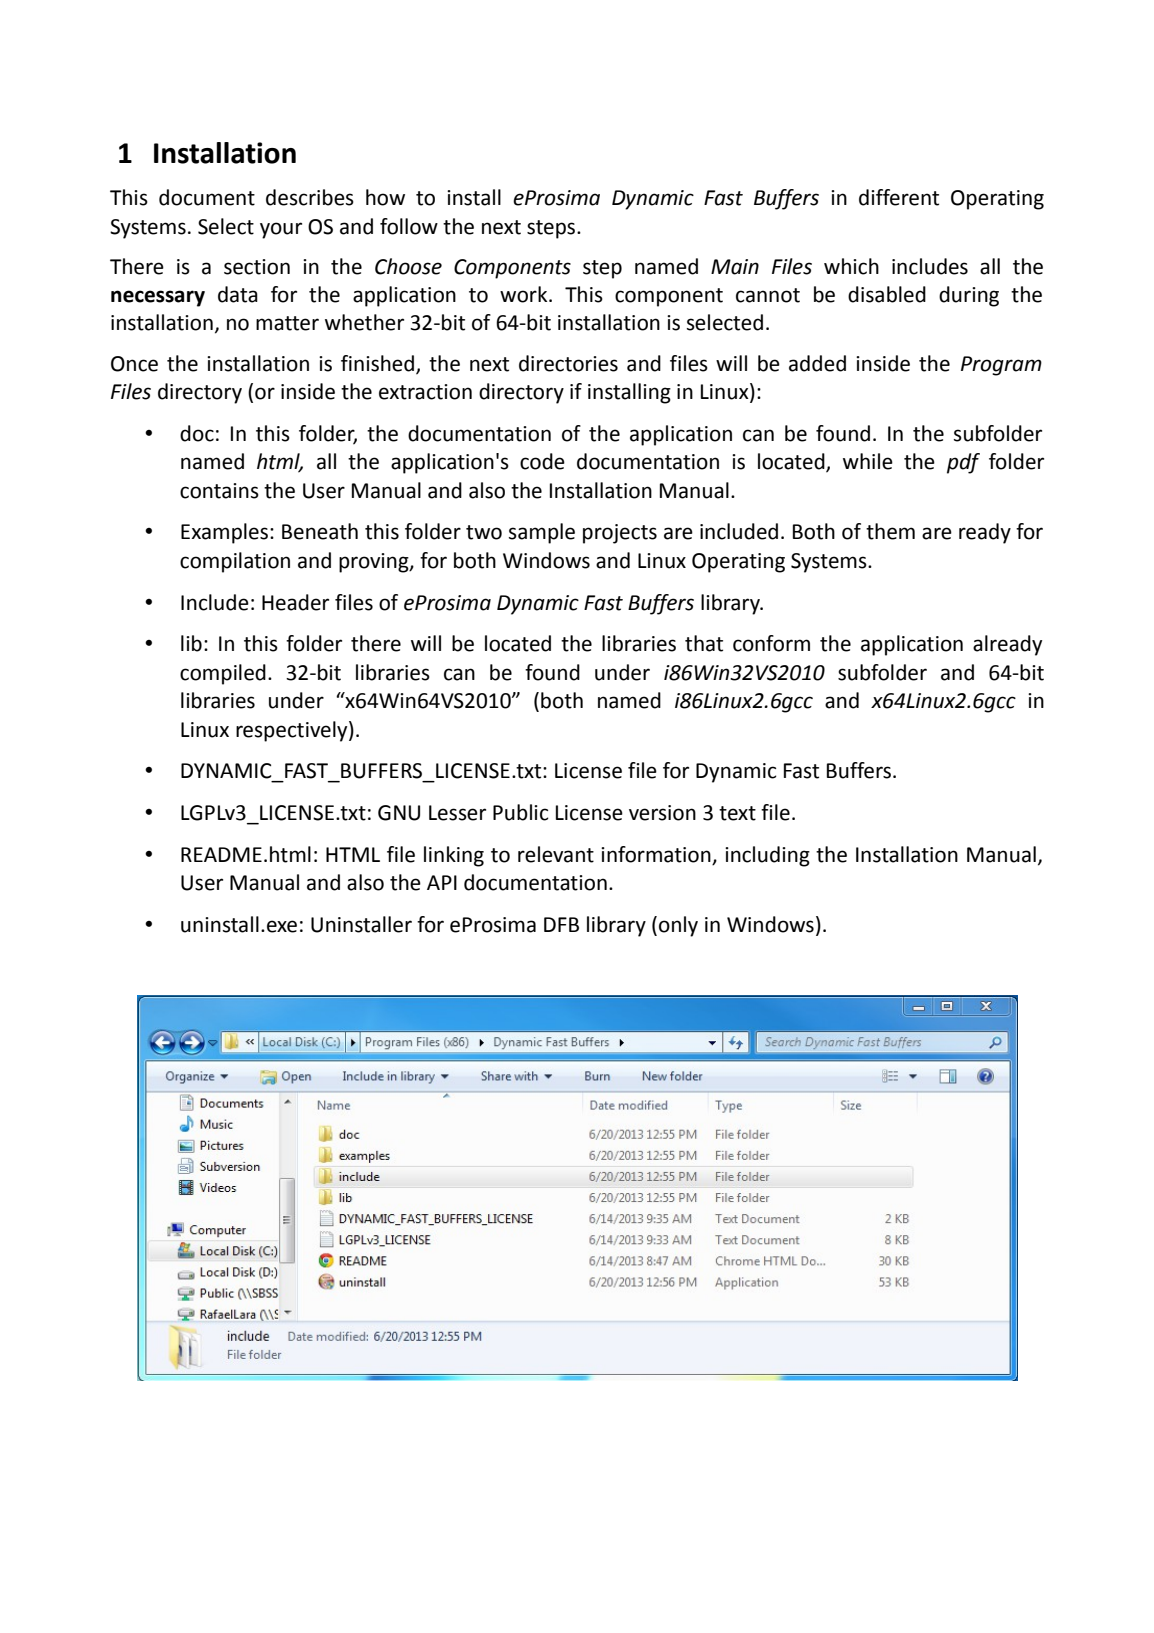  What do you see at coordinates (568, 363) in the screenshot?
I see `directories` at bounding box center [568, 363].
